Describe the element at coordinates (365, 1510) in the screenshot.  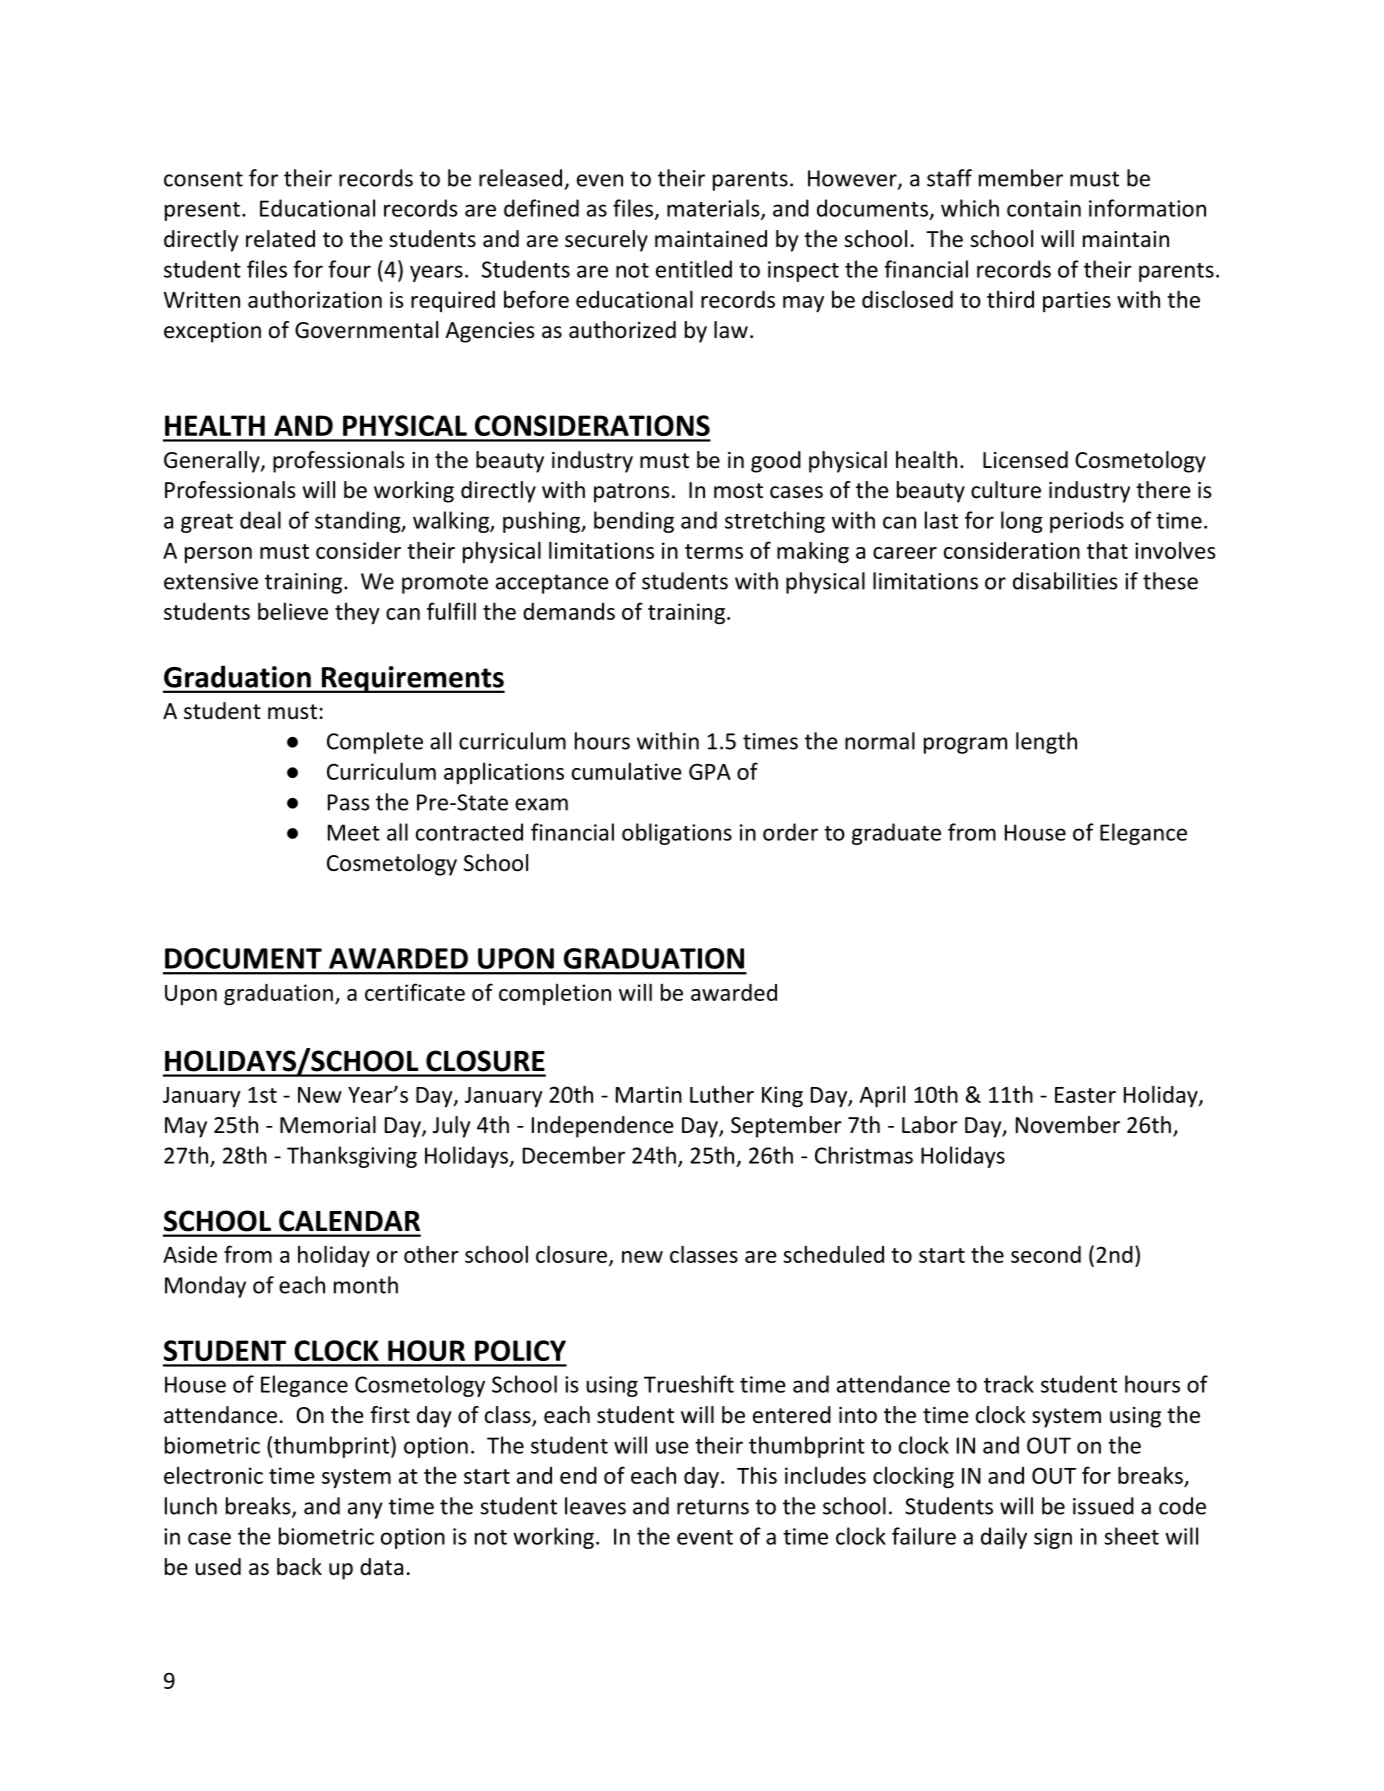
I see `any` at that location.
